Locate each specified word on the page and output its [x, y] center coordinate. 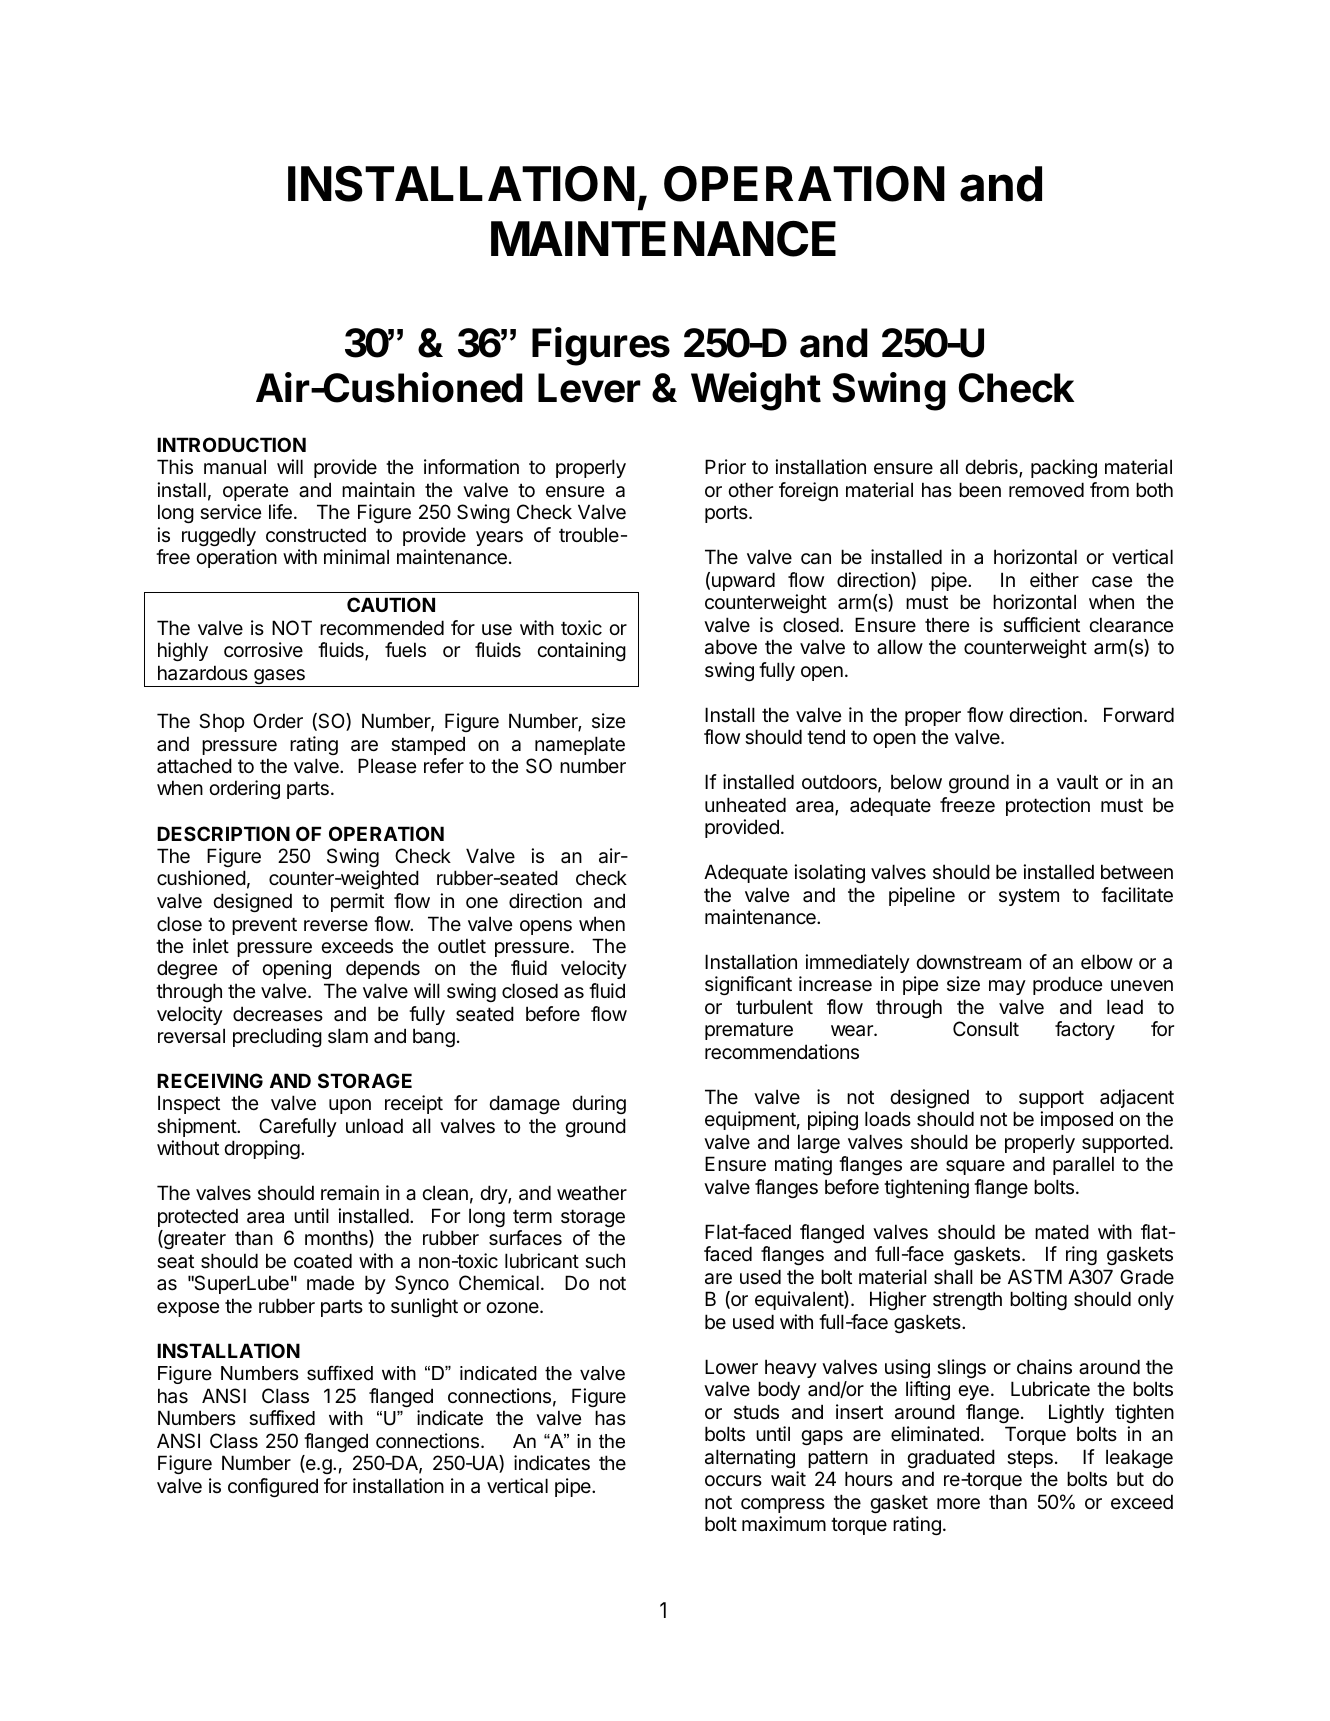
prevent [264, 926]
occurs [733, 1480]
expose [188, 1309]
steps [1030, 1459]
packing [1064, 468]
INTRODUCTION [231, 444]
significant [748, 985]
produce [1067, 985]
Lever [589, 388]
